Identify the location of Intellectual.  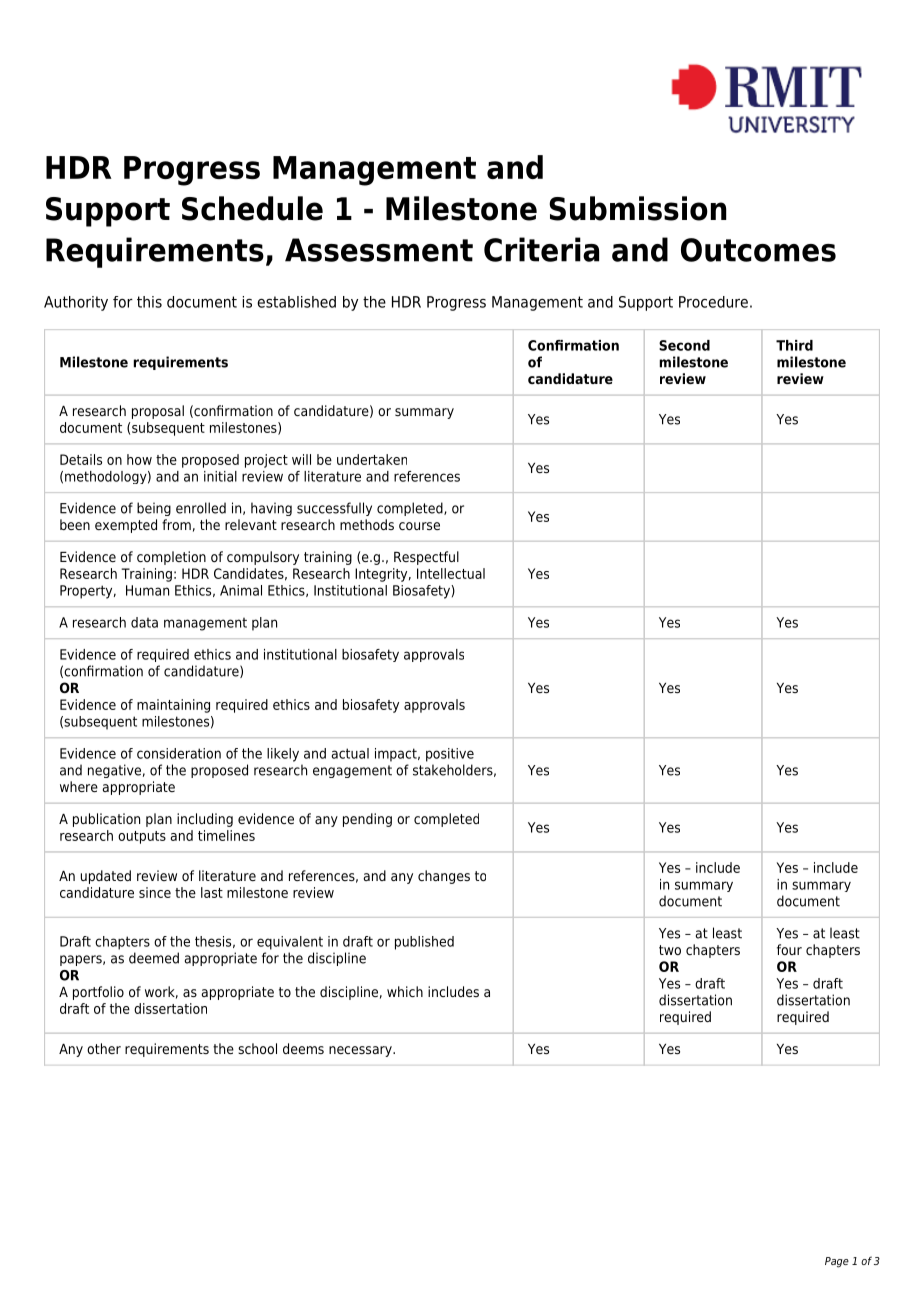
(451, 573).
